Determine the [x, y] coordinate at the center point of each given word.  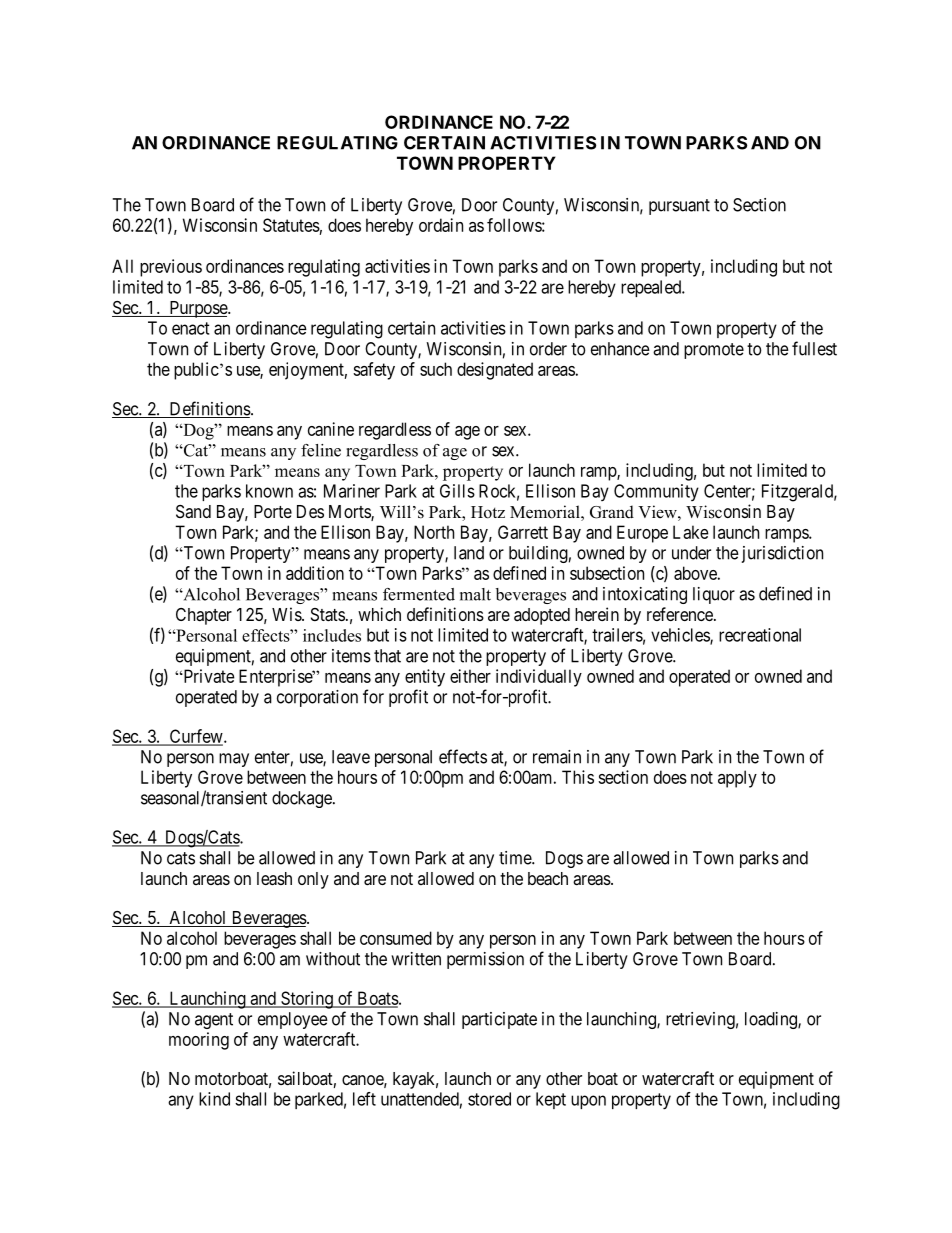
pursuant [679, 207]
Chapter [204, 616]
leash [274, 879]
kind [214, 1099]
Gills [457, 491]
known [269, 491]
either [470, 676]
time [516, 858]
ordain [441, 225]
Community [656, 492]
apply [737, 779]
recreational [760, 635]
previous [171, 268]
